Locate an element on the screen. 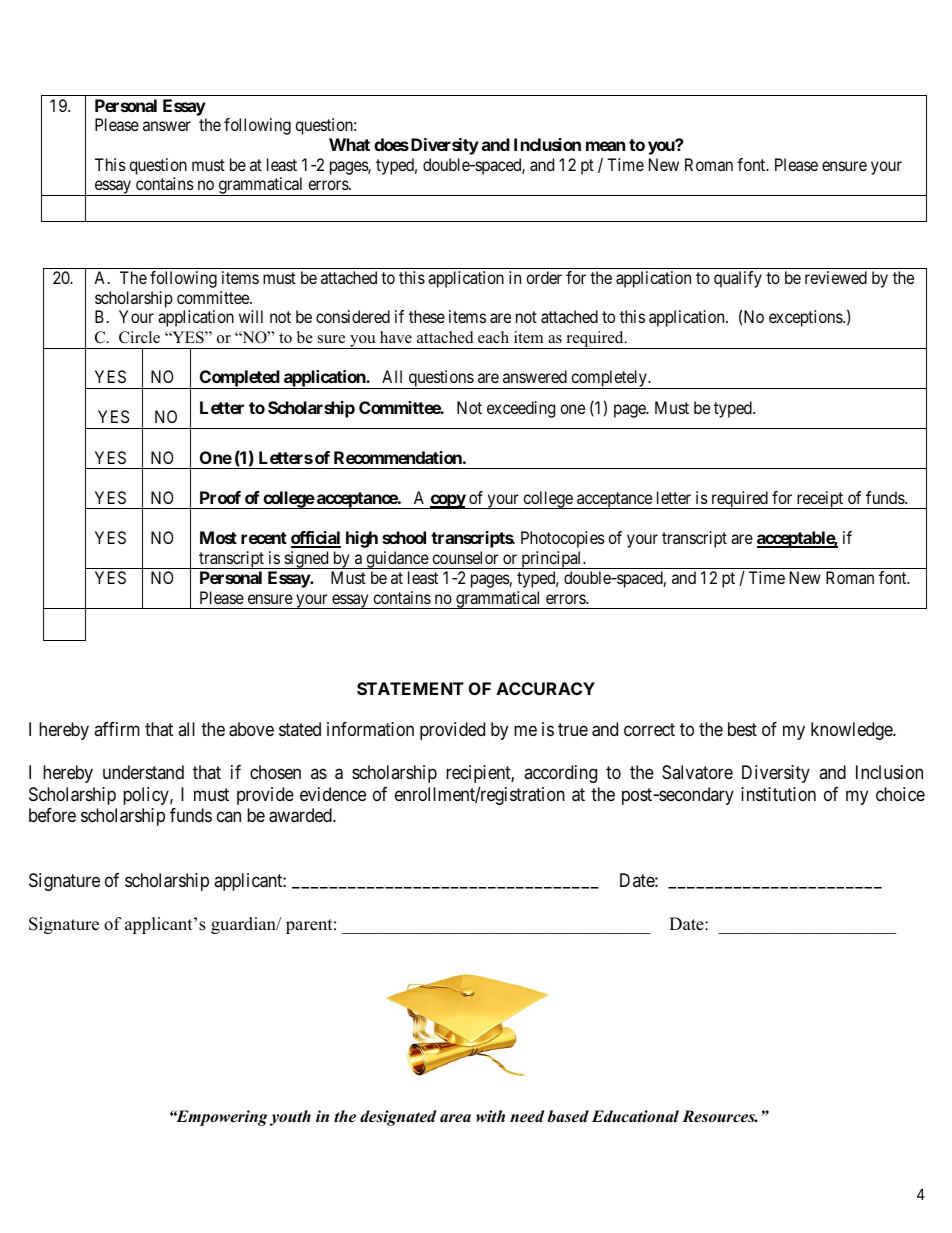  What is located at coordinates (349, 144).
